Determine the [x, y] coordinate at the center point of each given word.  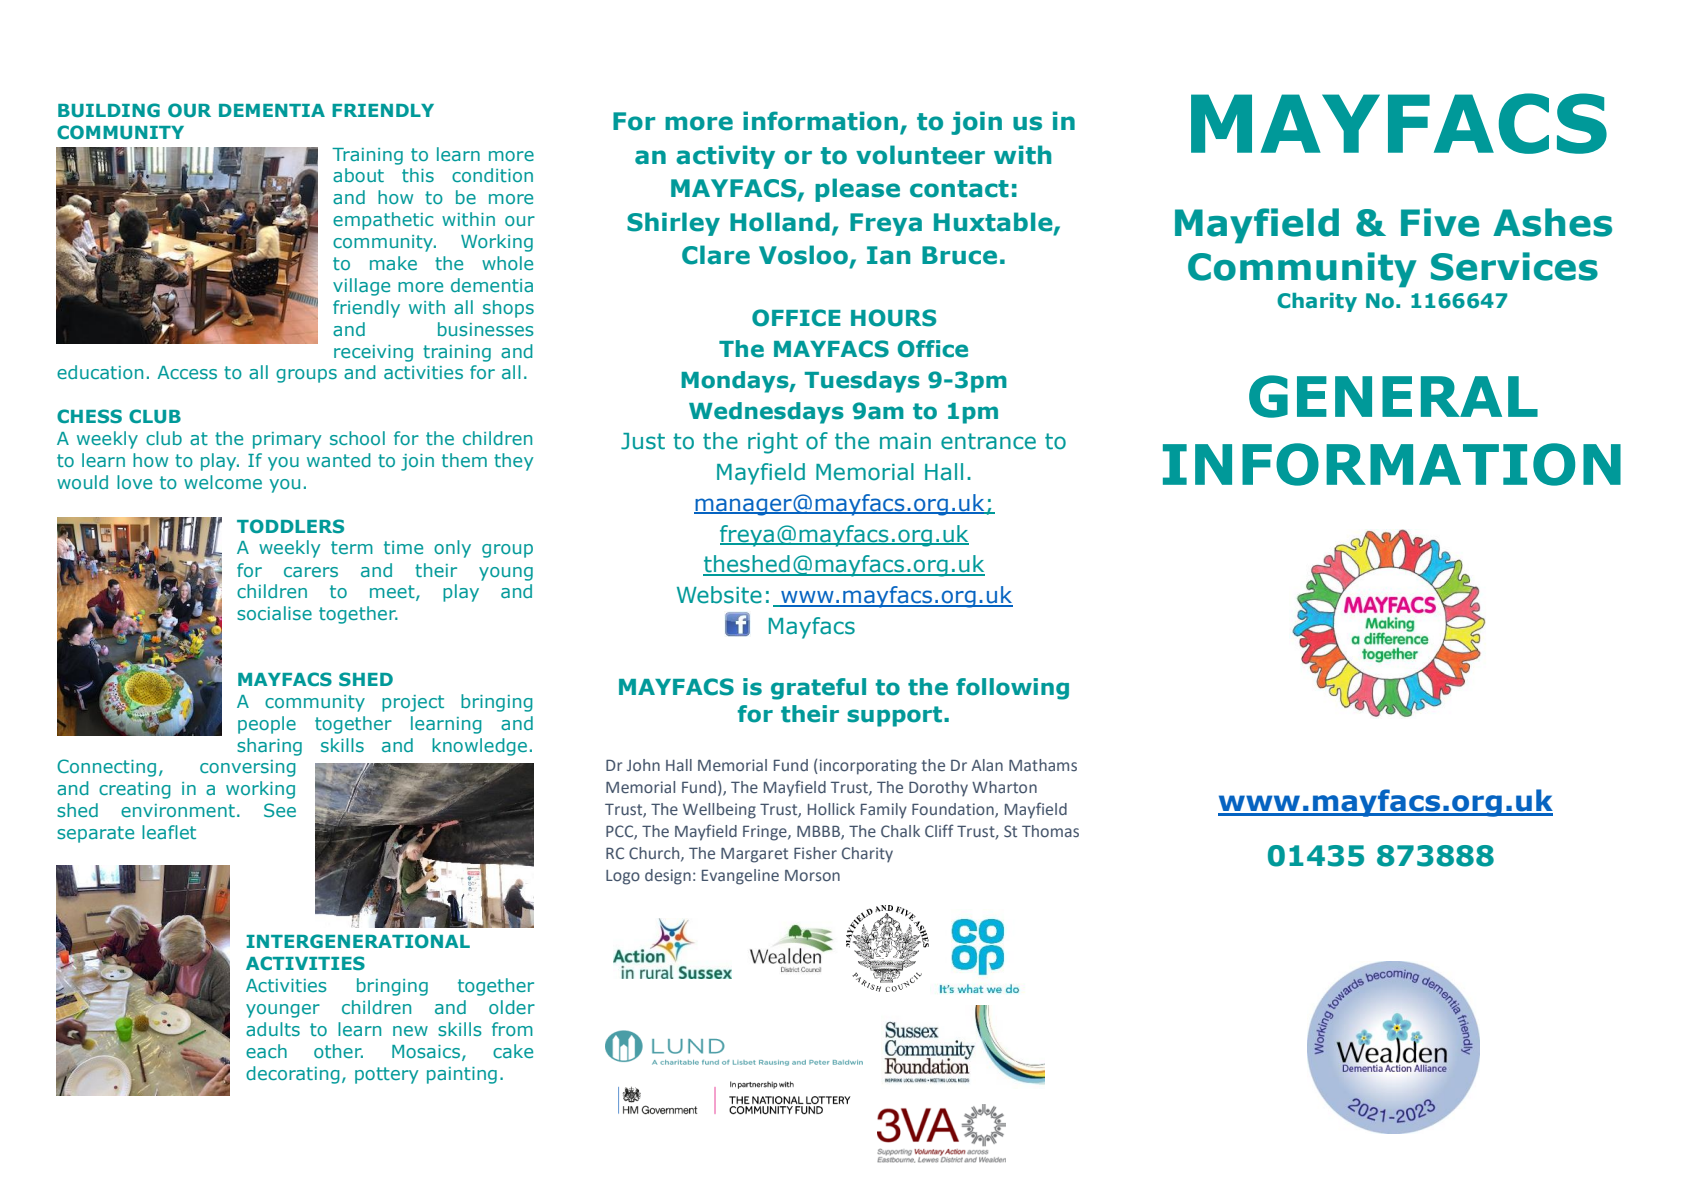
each [266, 1051]
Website [719, 595]
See [280, 810]
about [358, 175]
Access [187, 372]
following [1012, 689]
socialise [274, 613]
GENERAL [1393, 396]
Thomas [1050, 831]
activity [725, 157]
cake [513, 1051]
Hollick [831, 809]
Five [1440, 222]
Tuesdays [862, 382]
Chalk [900, 831]
